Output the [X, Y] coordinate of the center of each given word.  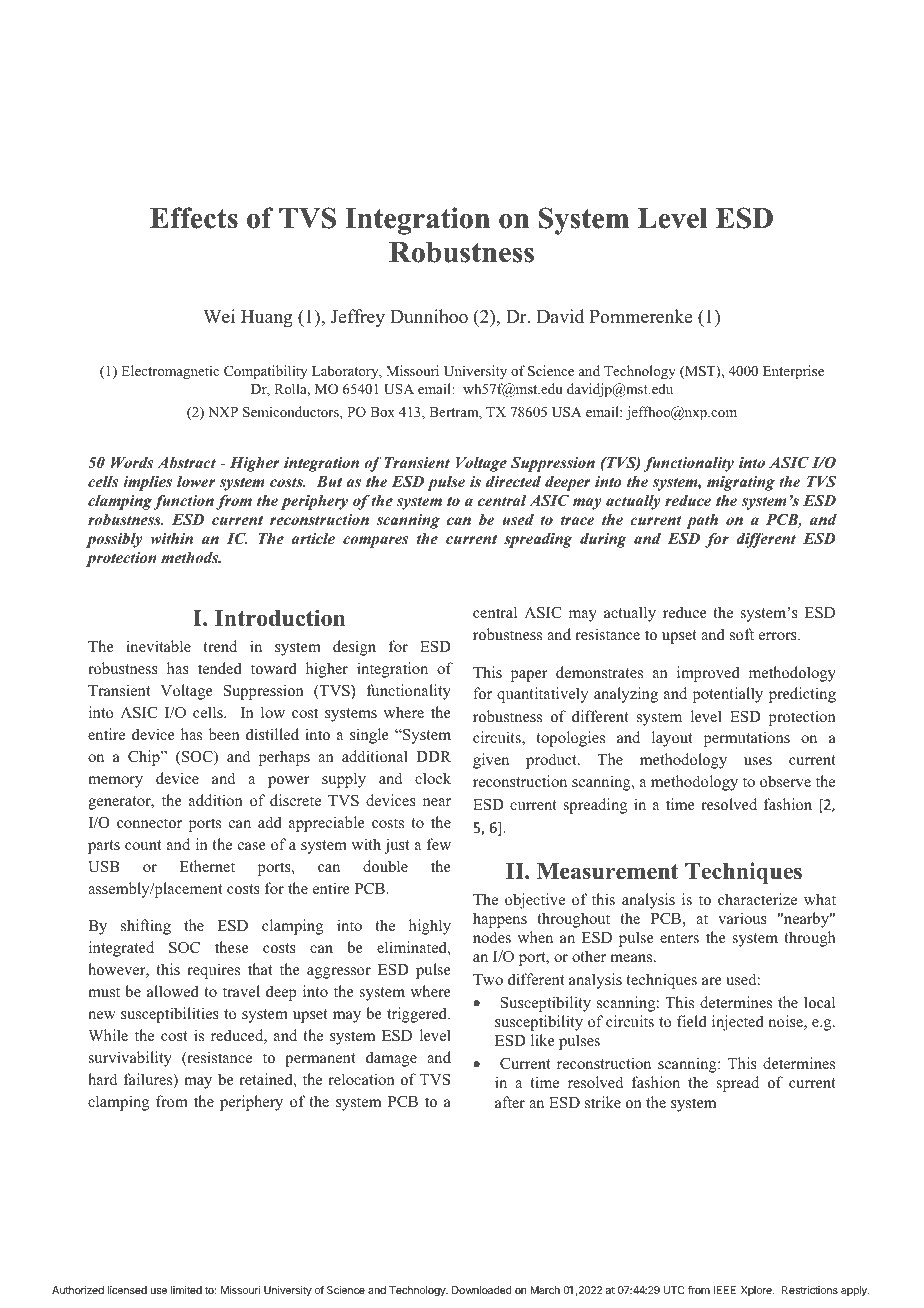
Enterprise [793, 372]
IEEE [724, 1290]
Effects [194, 218]
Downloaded [482, 1290]
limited [186, 1290]
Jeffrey [358, 318]
